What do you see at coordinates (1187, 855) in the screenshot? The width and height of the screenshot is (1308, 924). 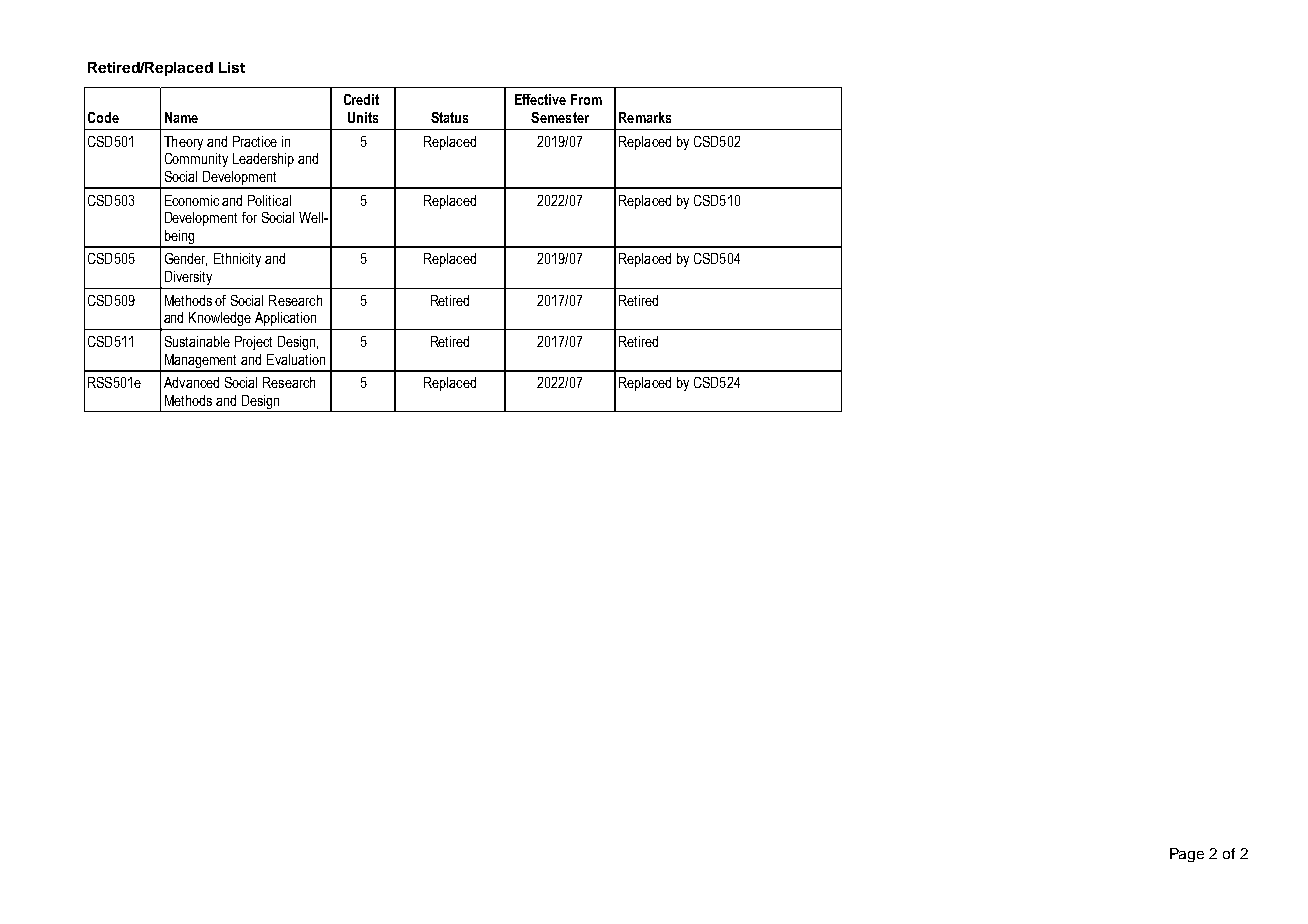 I see `Page` at bounding box center [1187, 855].
